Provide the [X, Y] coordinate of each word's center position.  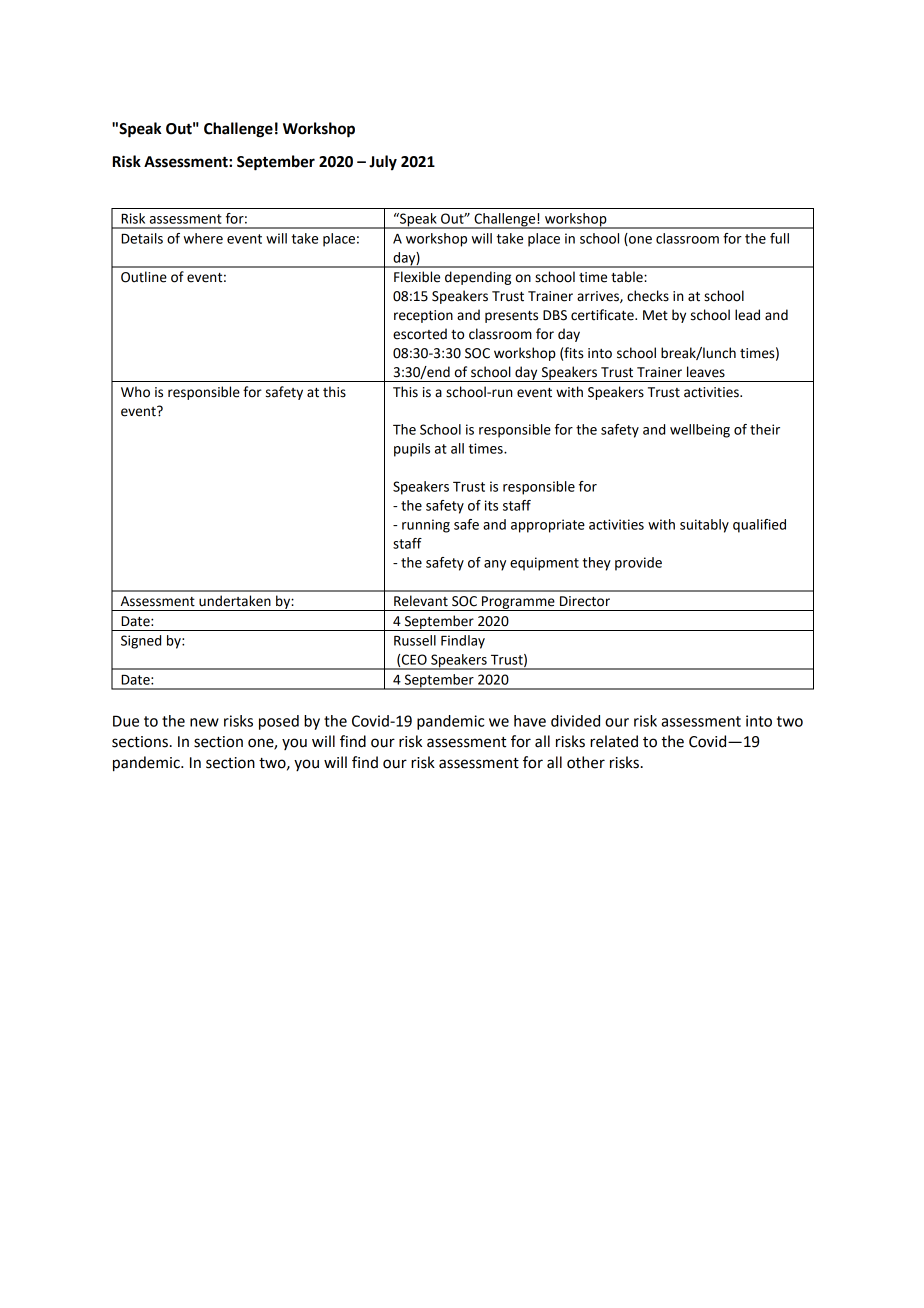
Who [135, 392]
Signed [141, 642]
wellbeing [700, 431]
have [530, 721]
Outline [144, 277]
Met [655, 315]
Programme [518, 603]
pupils [412, 450]
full [779, 238]
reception [423, 316]
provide [638, 564]
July [383, 163]
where [203, 238]
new [204, 722]
